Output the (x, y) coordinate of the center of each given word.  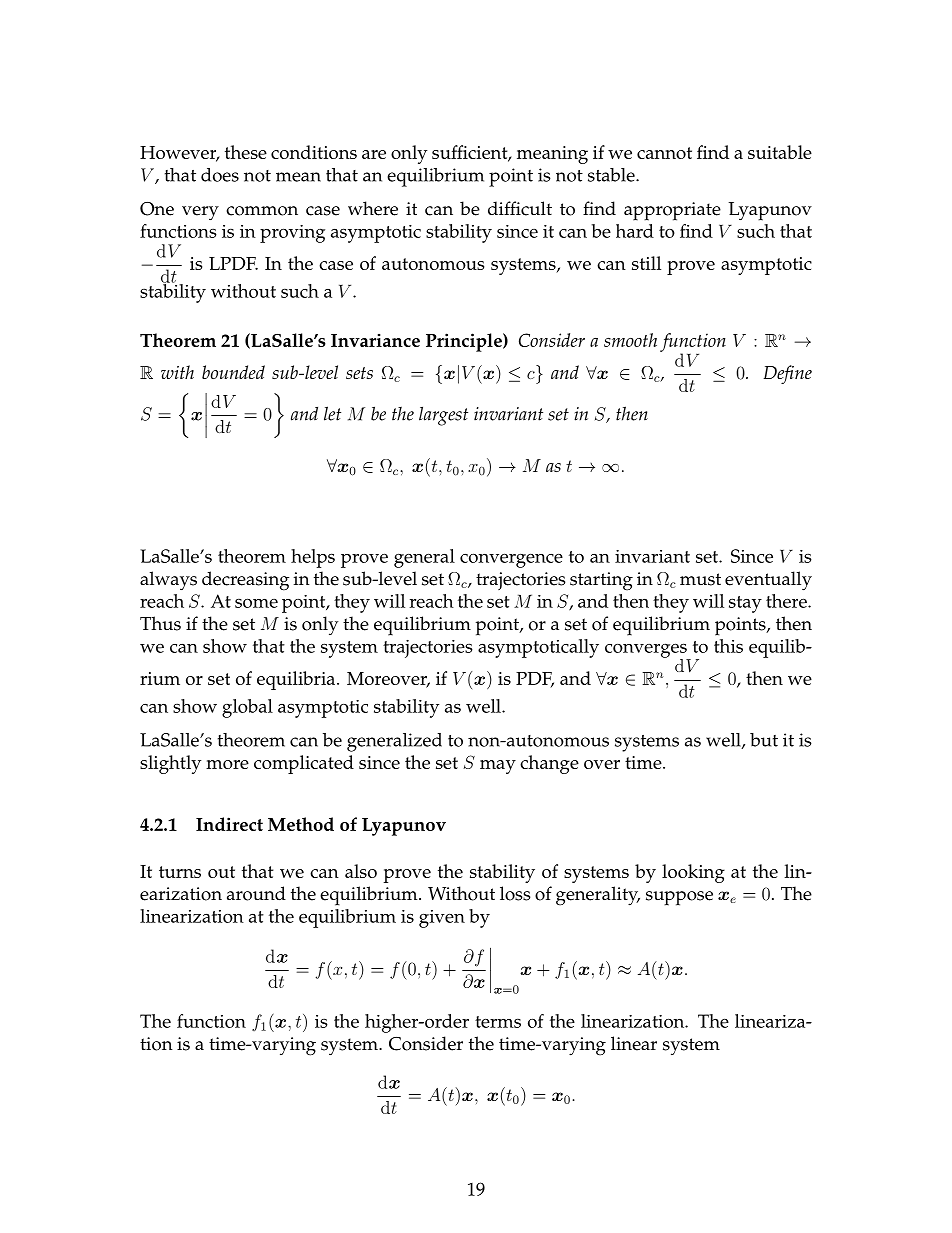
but (764, 740)
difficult (520, 208)
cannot (664, 153)
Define (787, 374)
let (332, 413)
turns (180, 872)
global (247, 708)
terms (498, 1022)
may (498, 767)
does (220, 175)
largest (443, 416)
